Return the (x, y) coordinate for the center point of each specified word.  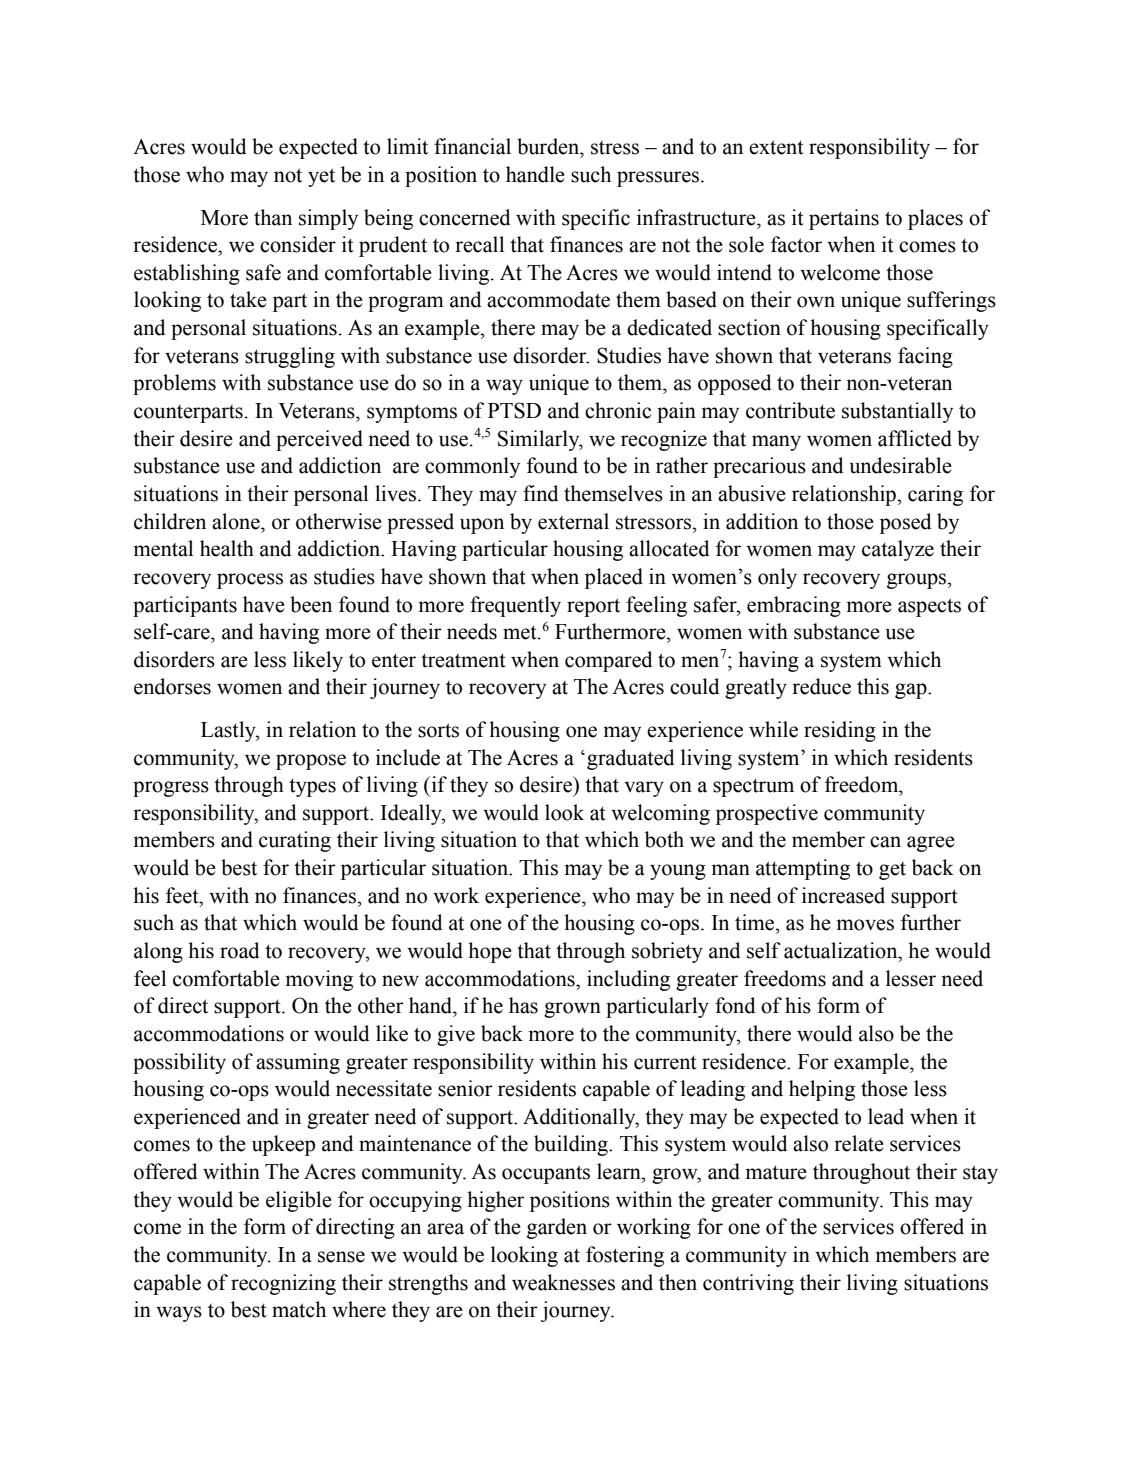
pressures (659, 179)
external (573, 521)
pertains (844, 219)
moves (865, 925)
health (227, 548)
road (240, 950)
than (273, 217)
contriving (748, 1284)
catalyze (898, 550)
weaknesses (563, 1282)
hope (490, 952)
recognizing (283, 1284)
